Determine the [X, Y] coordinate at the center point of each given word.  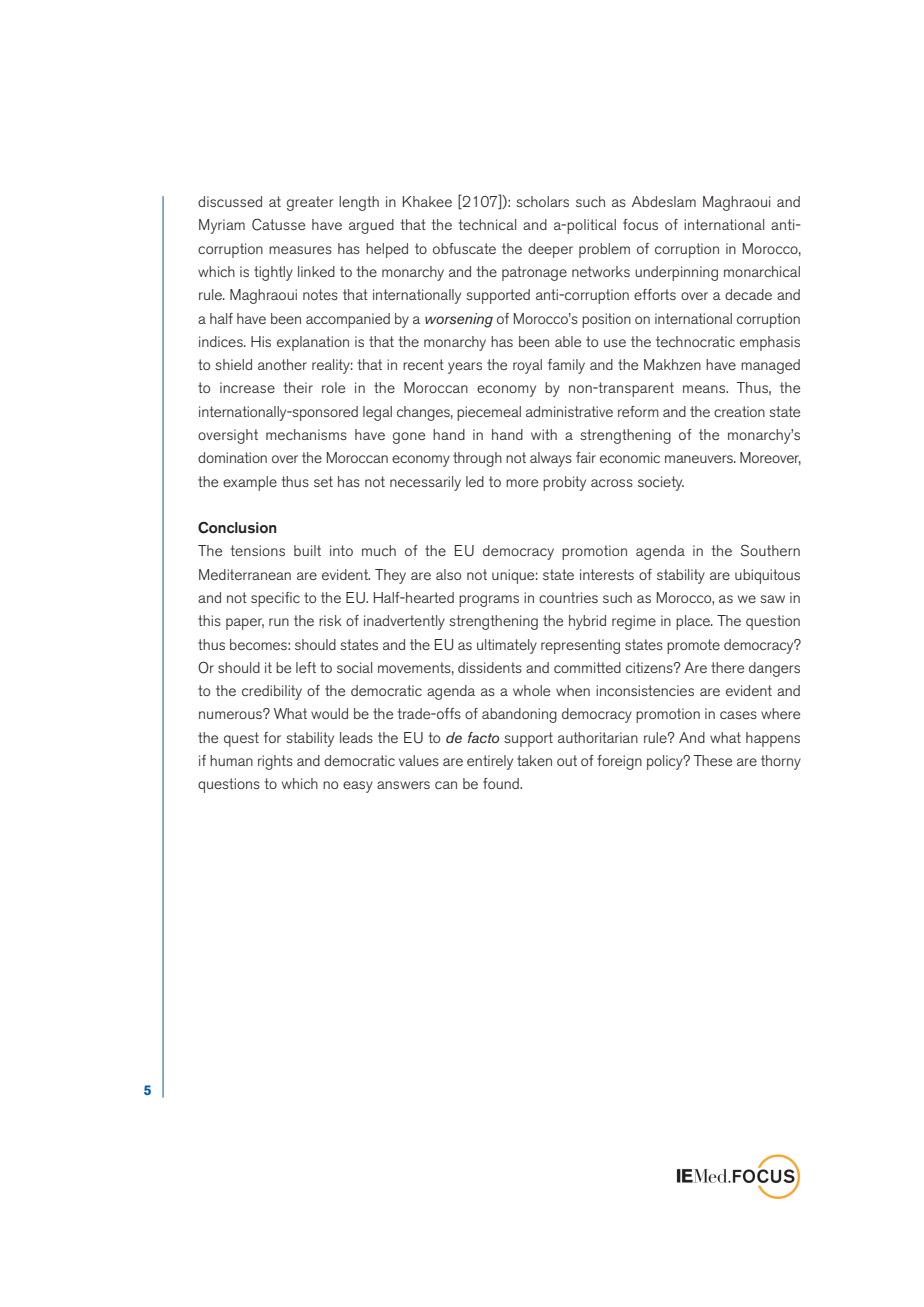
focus [640, 224]
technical [487, 224]
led [475, 481]
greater [310, 203]
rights [275, 762]
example [250, 483]
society [661, 483]
